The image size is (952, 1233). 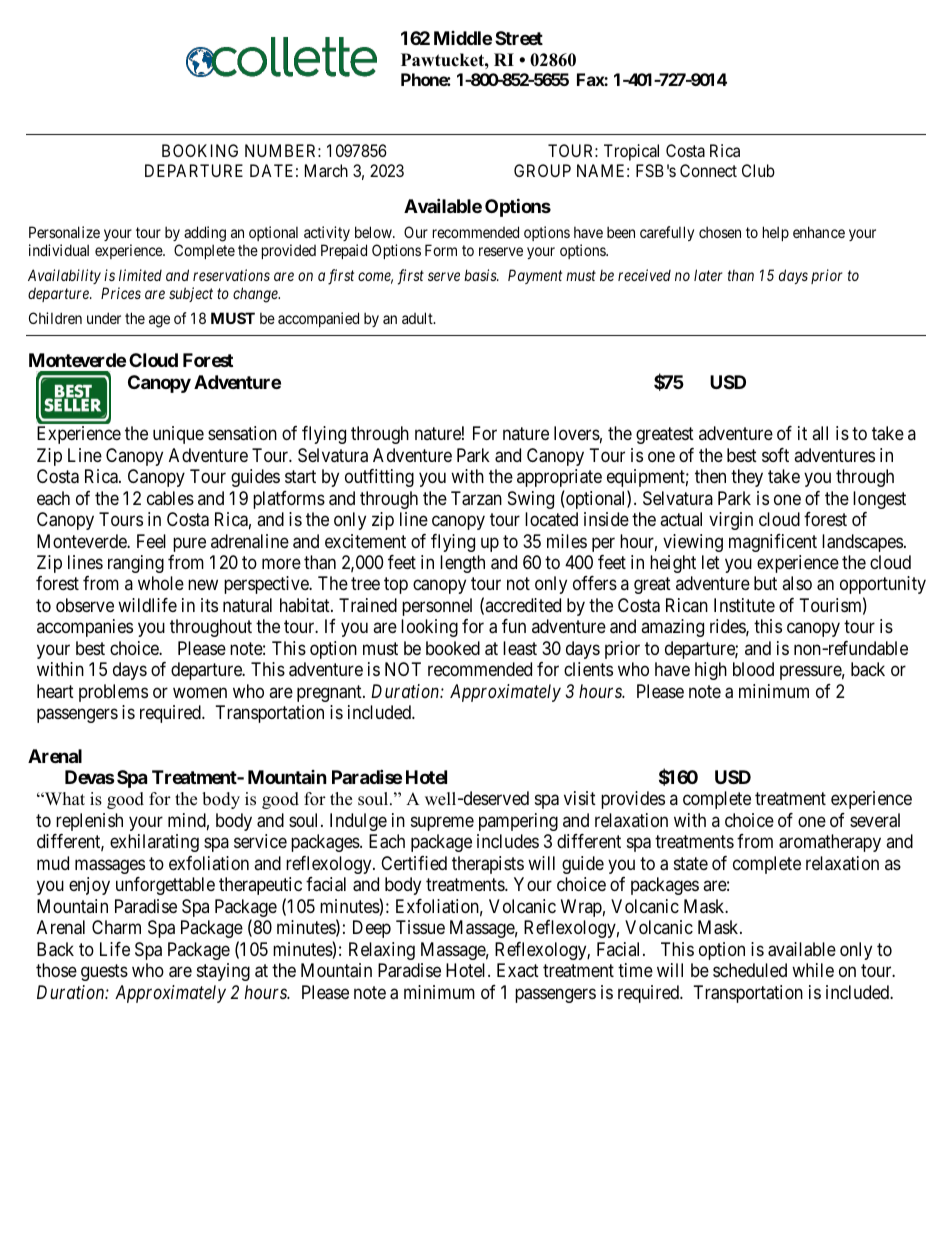 I want to click on Club, so click(x=758, y=170).
